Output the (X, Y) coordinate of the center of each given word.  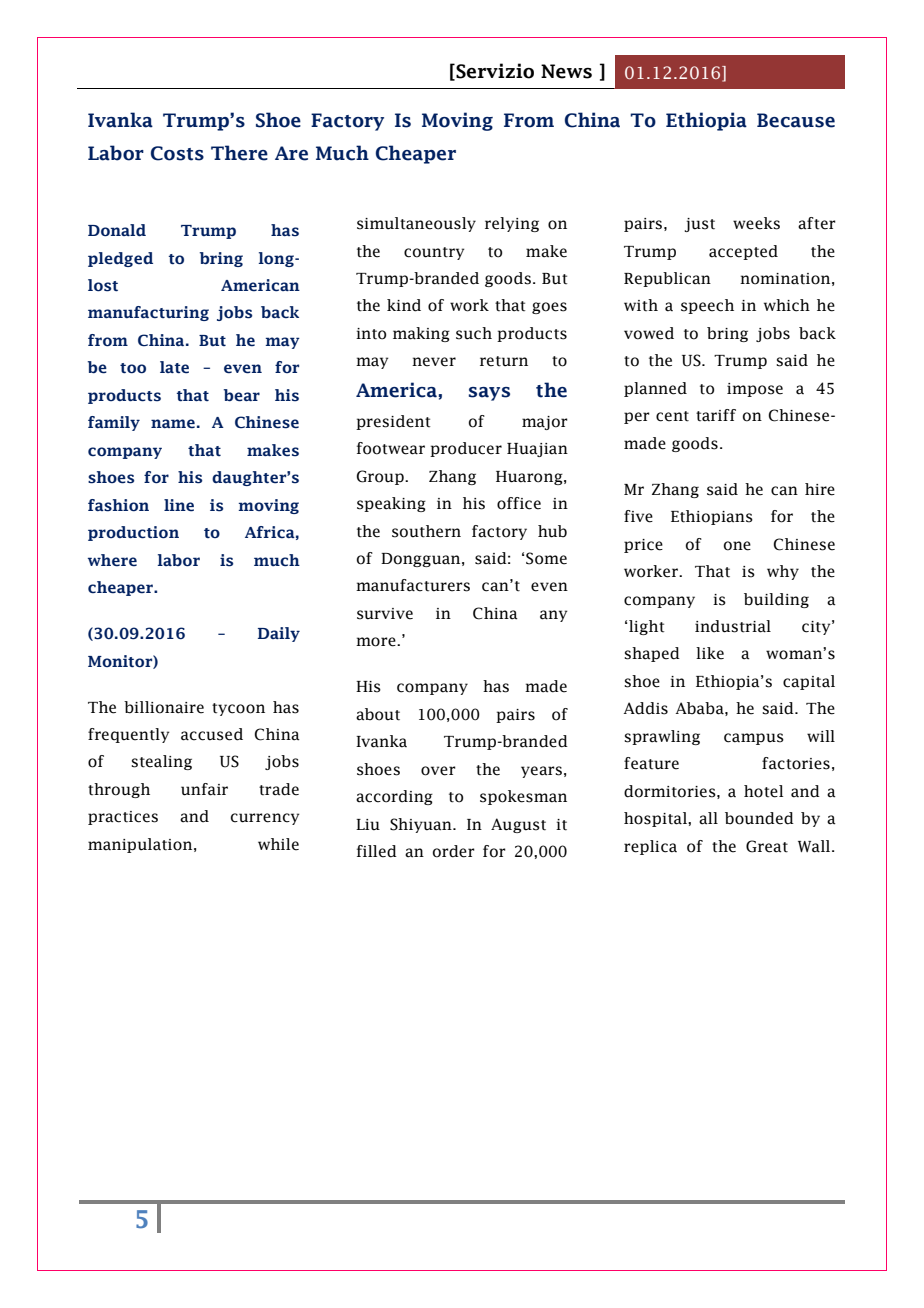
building (776, 600)
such (474, 333)
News (566, 71)
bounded (759, 818)
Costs (177, 153)
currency (265, 819)
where (112, 560)
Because (796, 120)
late (174, 367)
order (454, 851)
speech (707, 306)
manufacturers (413, 585)
